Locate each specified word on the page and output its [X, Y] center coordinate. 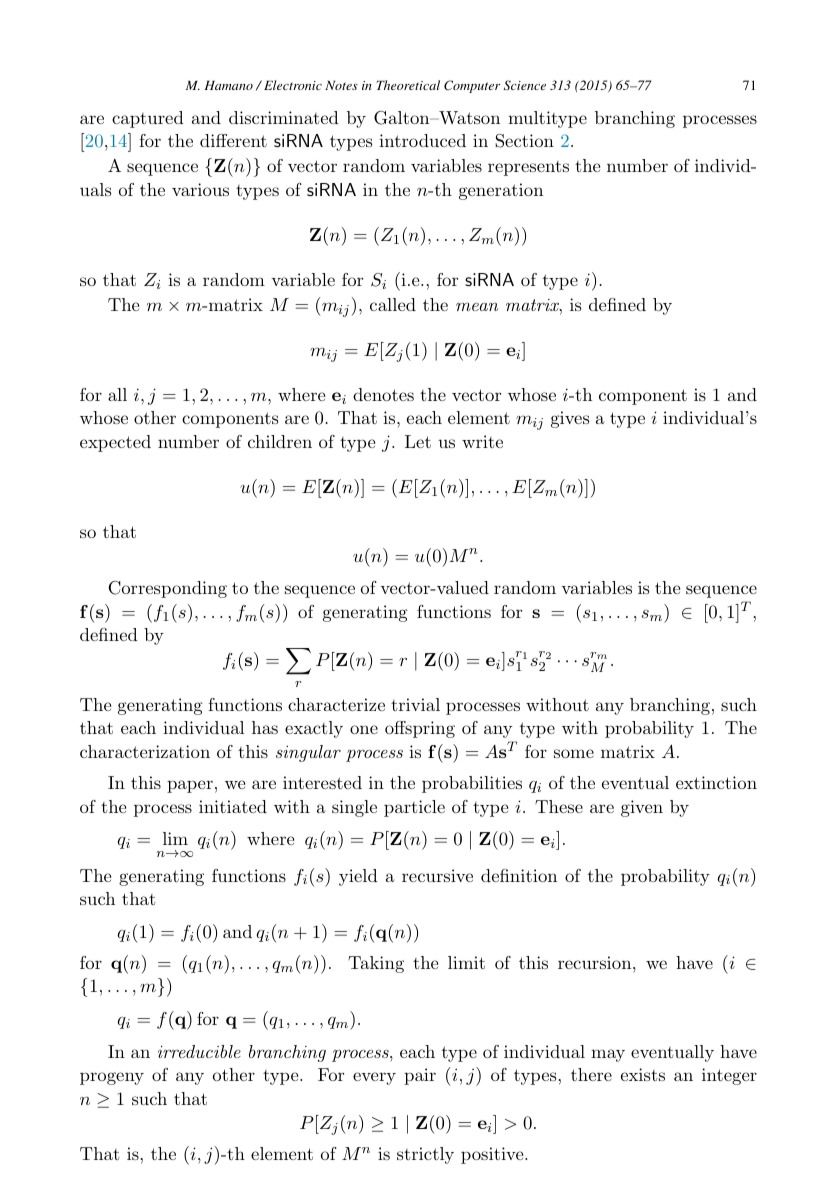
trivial [415, 704]
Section [524, 141]
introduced [422, 140]
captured [148, 119]
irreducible [199, 1051]
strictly [425, 1155]
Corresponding [168, 589]
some [574, 753]
